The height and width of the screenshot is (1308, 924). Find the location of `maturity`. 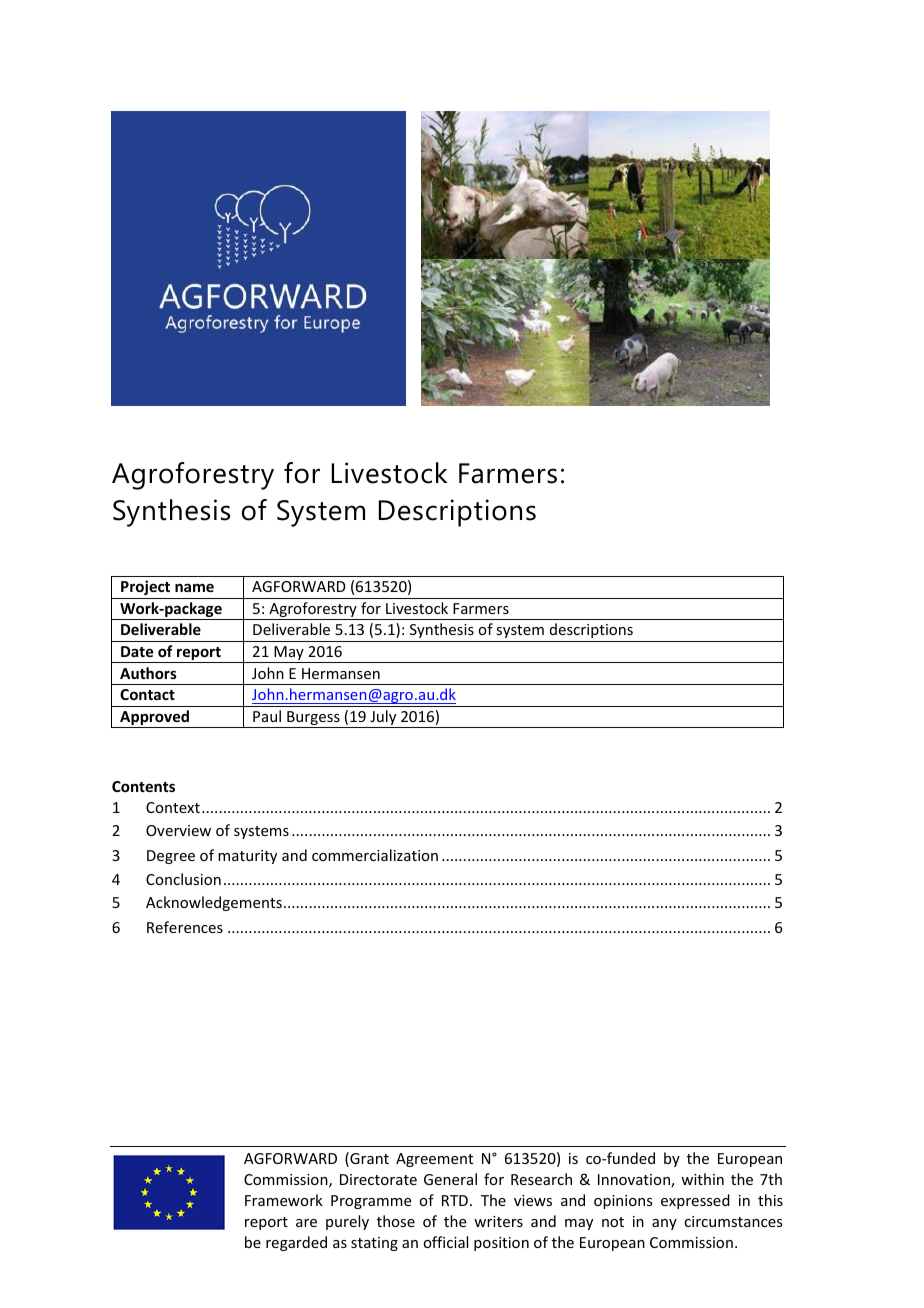

maturity is located at coordinates (247, 857).
